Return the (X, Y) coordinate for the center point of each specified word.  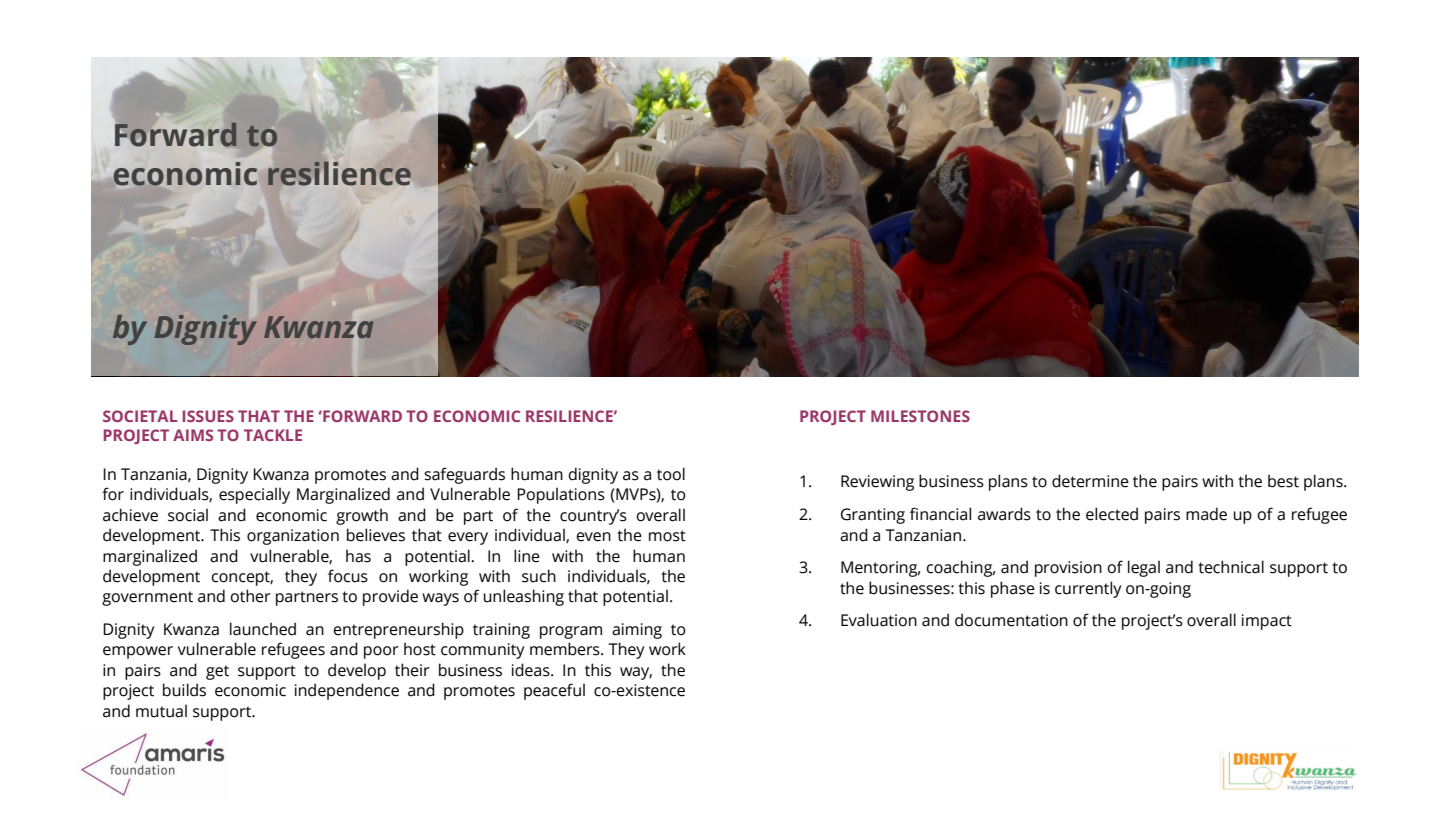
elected (1112, 514)
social (188, 515)
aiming (637, 631)
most (667, 536)
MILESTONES (920, 416)
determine (1090, 481)
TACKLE (273, 435)
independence (347, 691)
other (250, 596)
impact (1267, 622)
